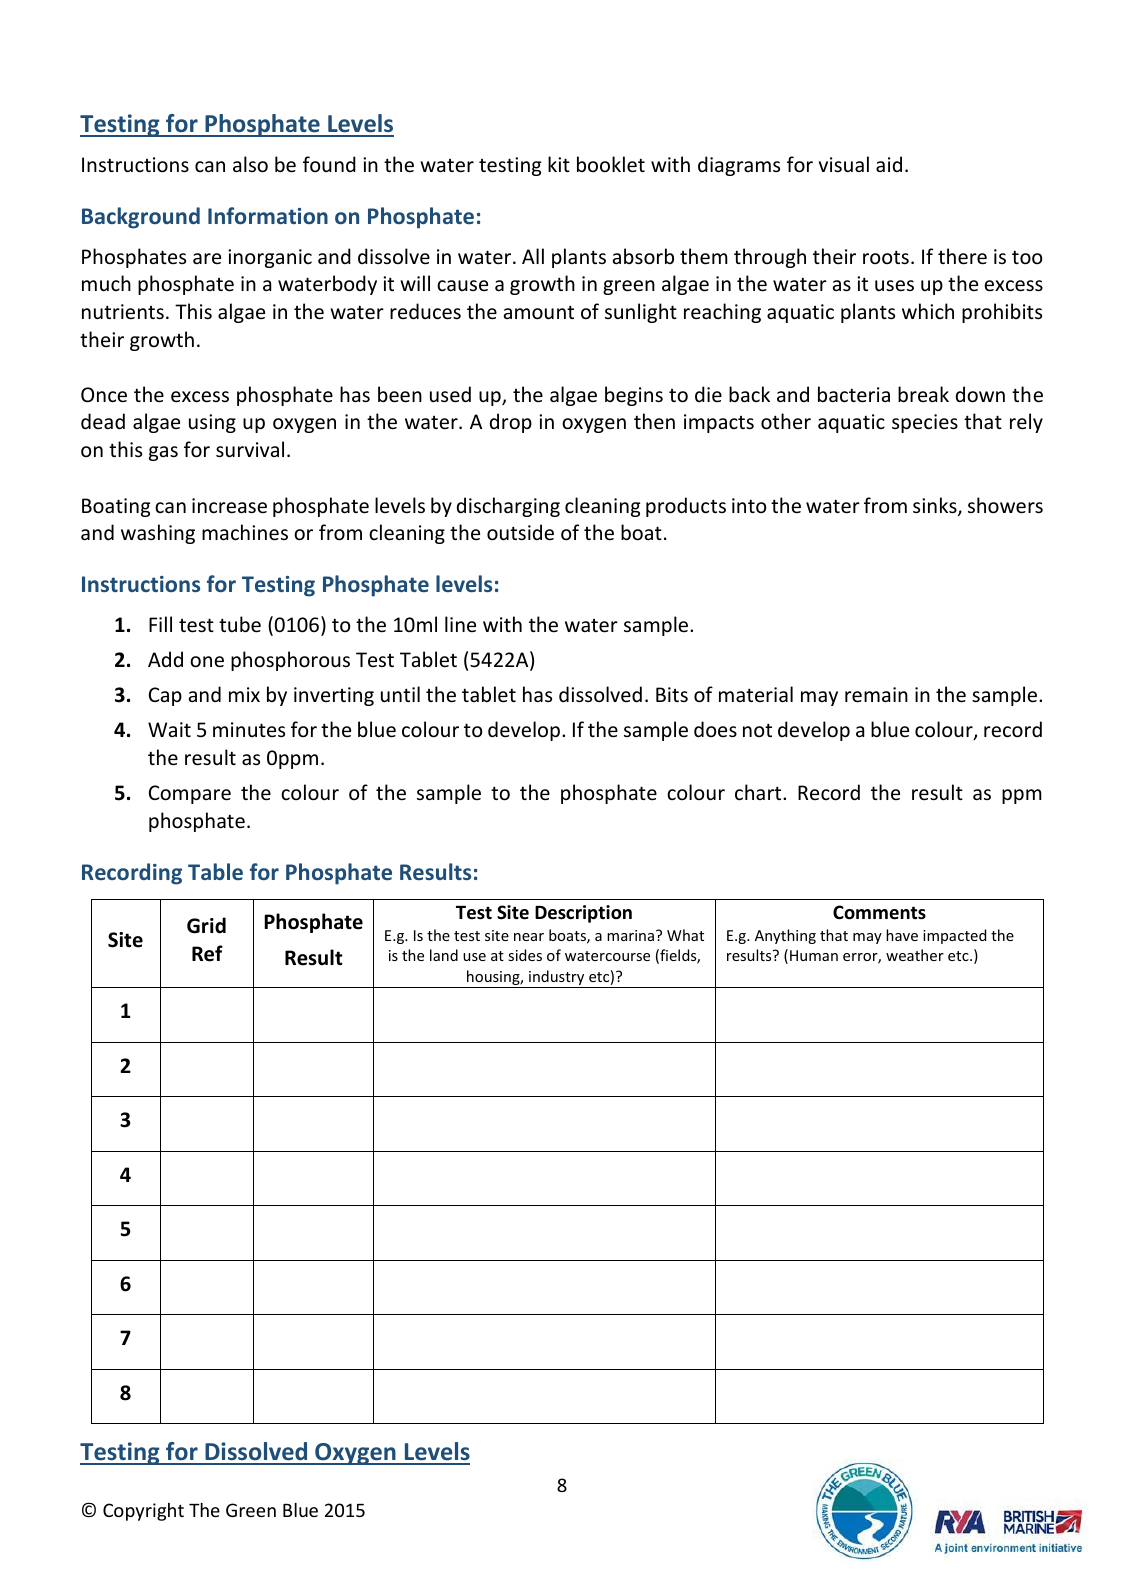  I want to click on Copyright, so click(143, 1512).
